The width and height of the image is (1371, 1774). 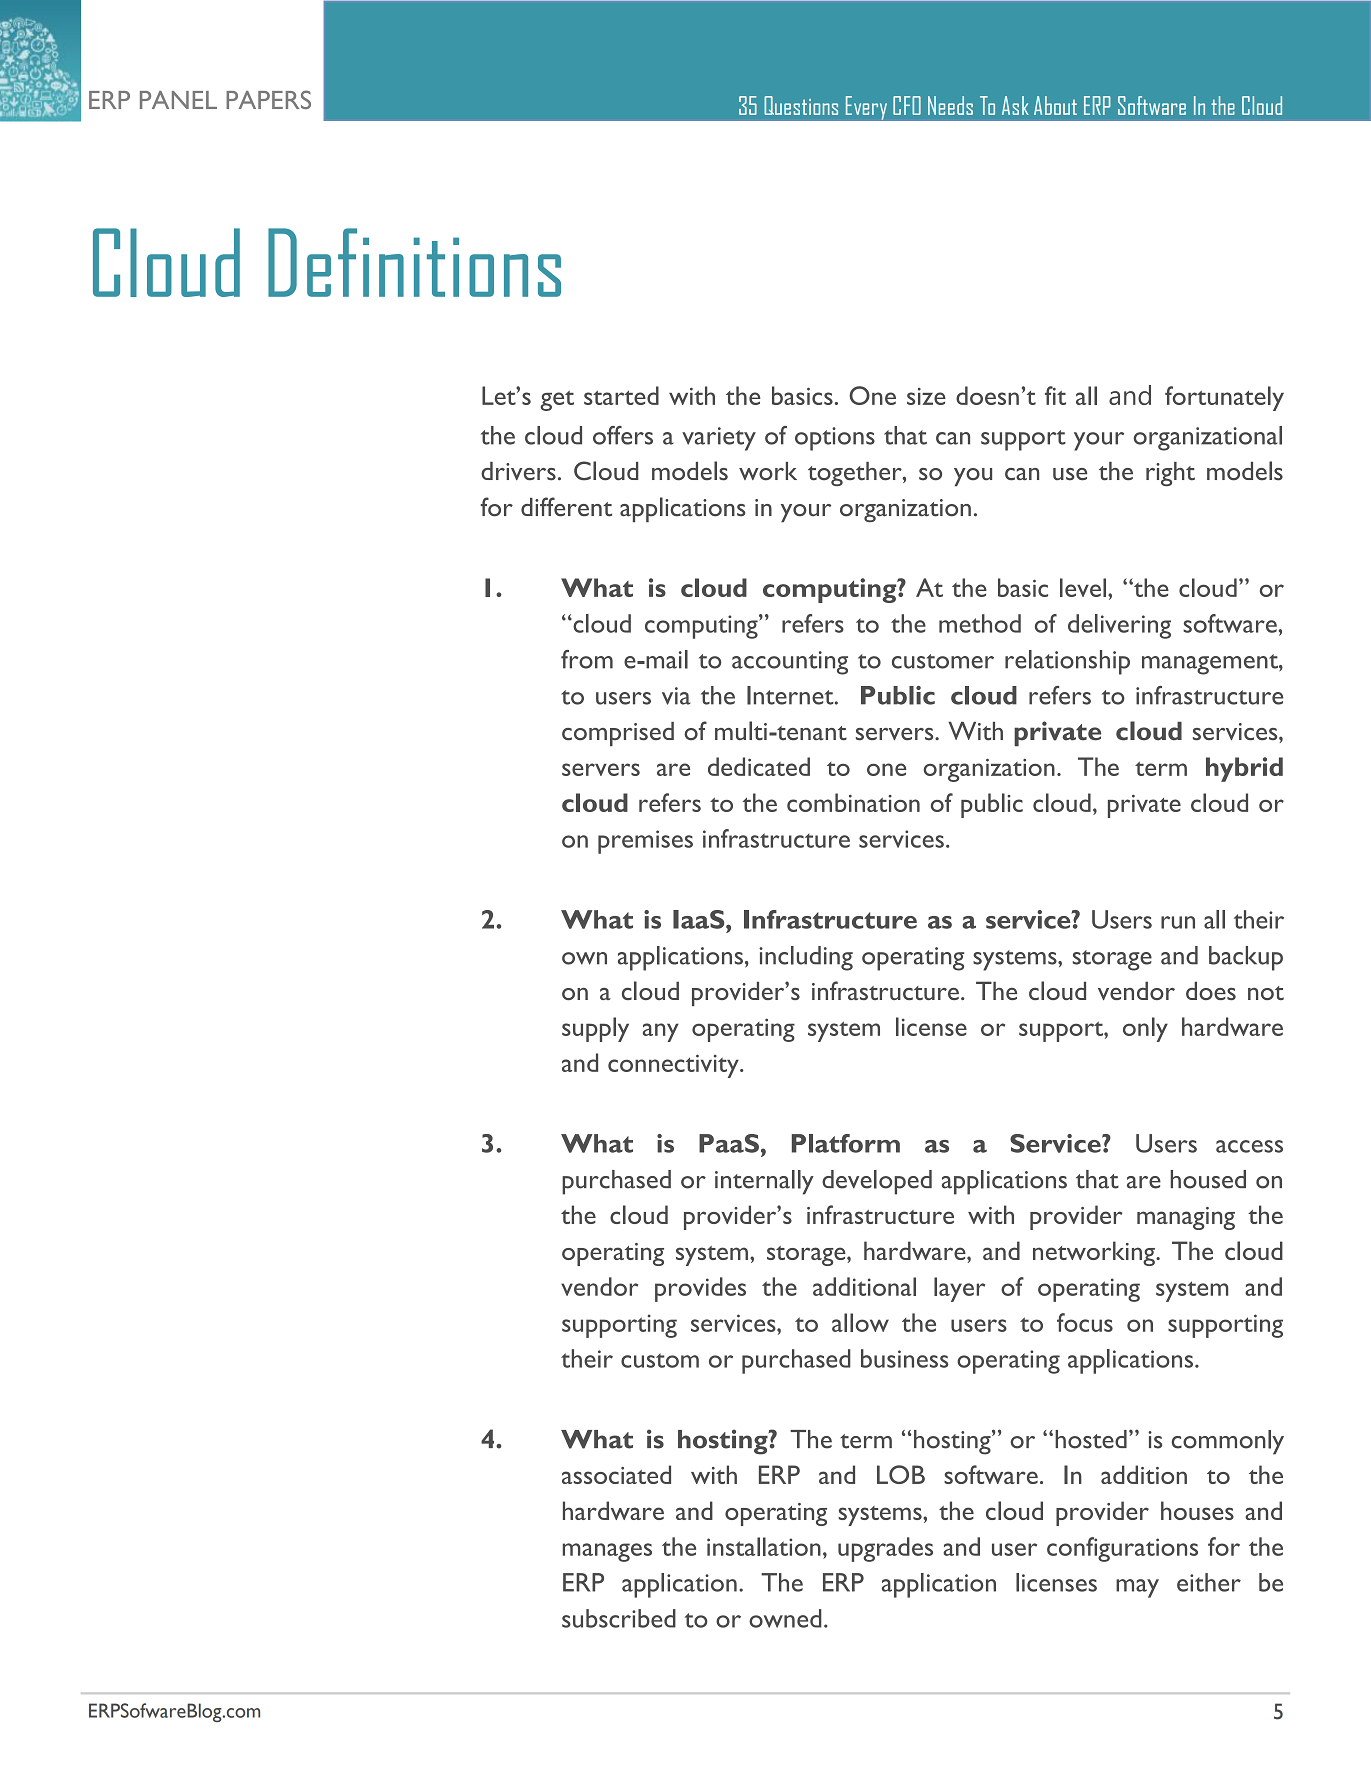 What do you see at coordinates (674, 1066) in the image?
I see `connectivity` at bounding box center [674, 1066].
